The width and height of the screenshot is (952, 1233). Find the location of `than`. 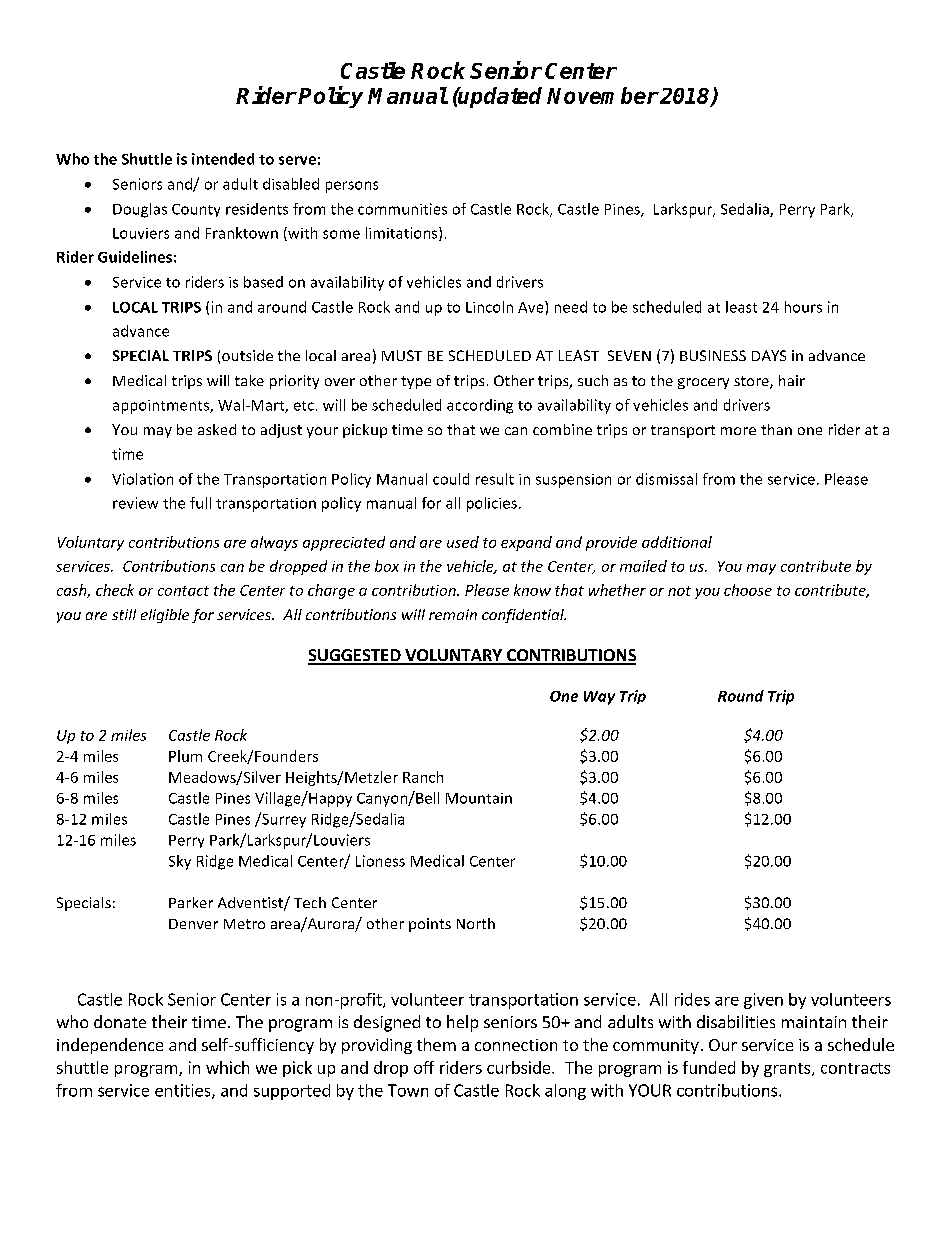

than is located at coordinates (776, 429).
